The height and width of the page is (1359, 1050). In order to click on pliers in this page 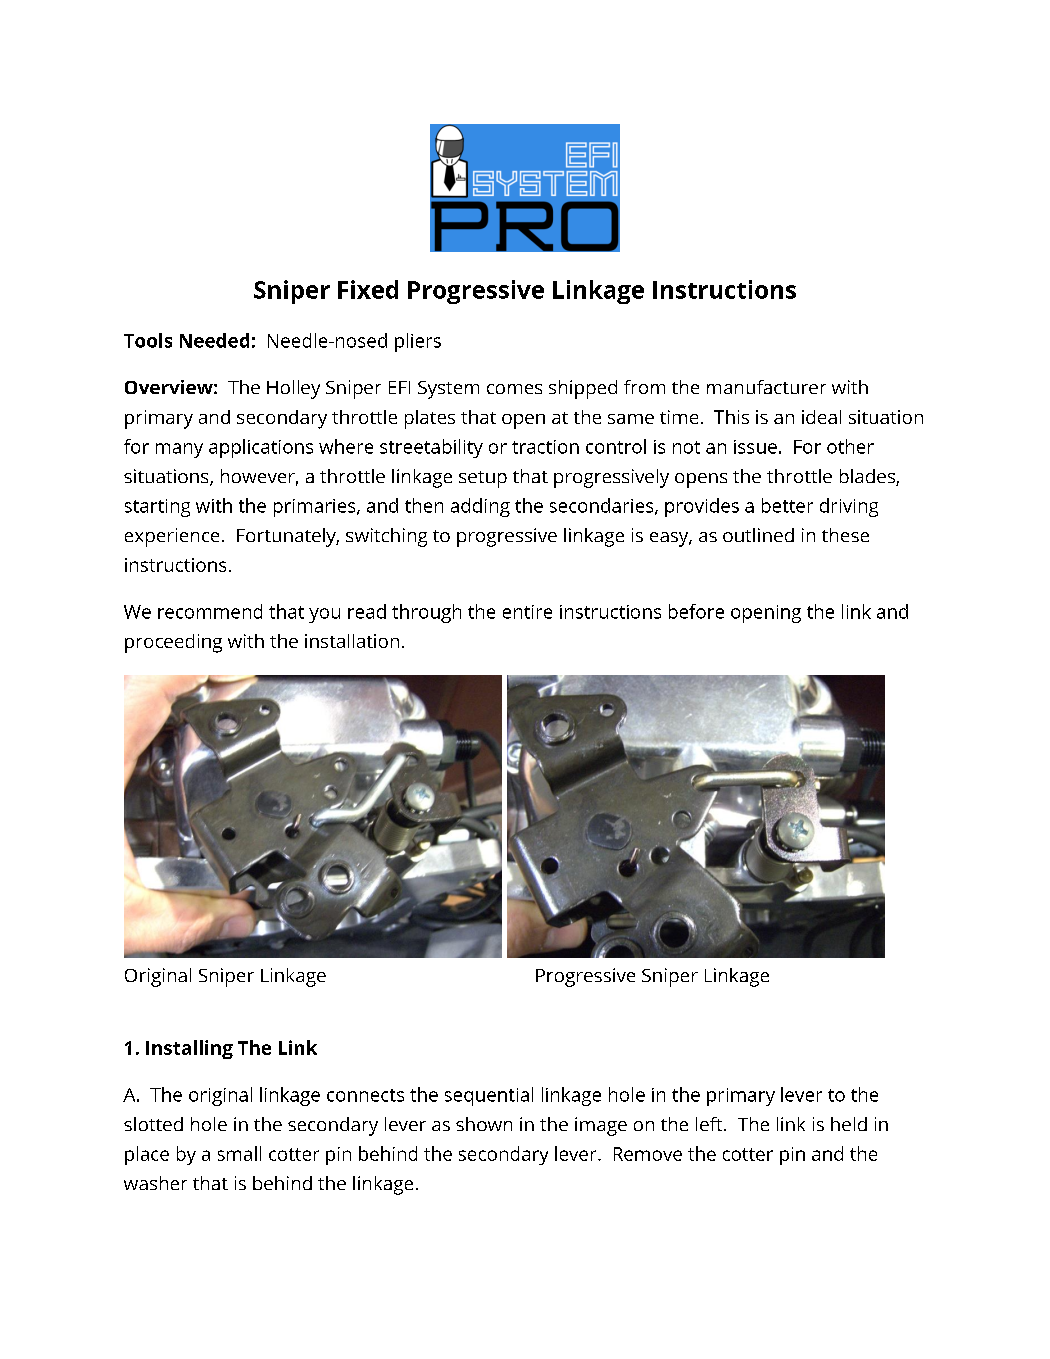, I will do `click(418, 342)`.
